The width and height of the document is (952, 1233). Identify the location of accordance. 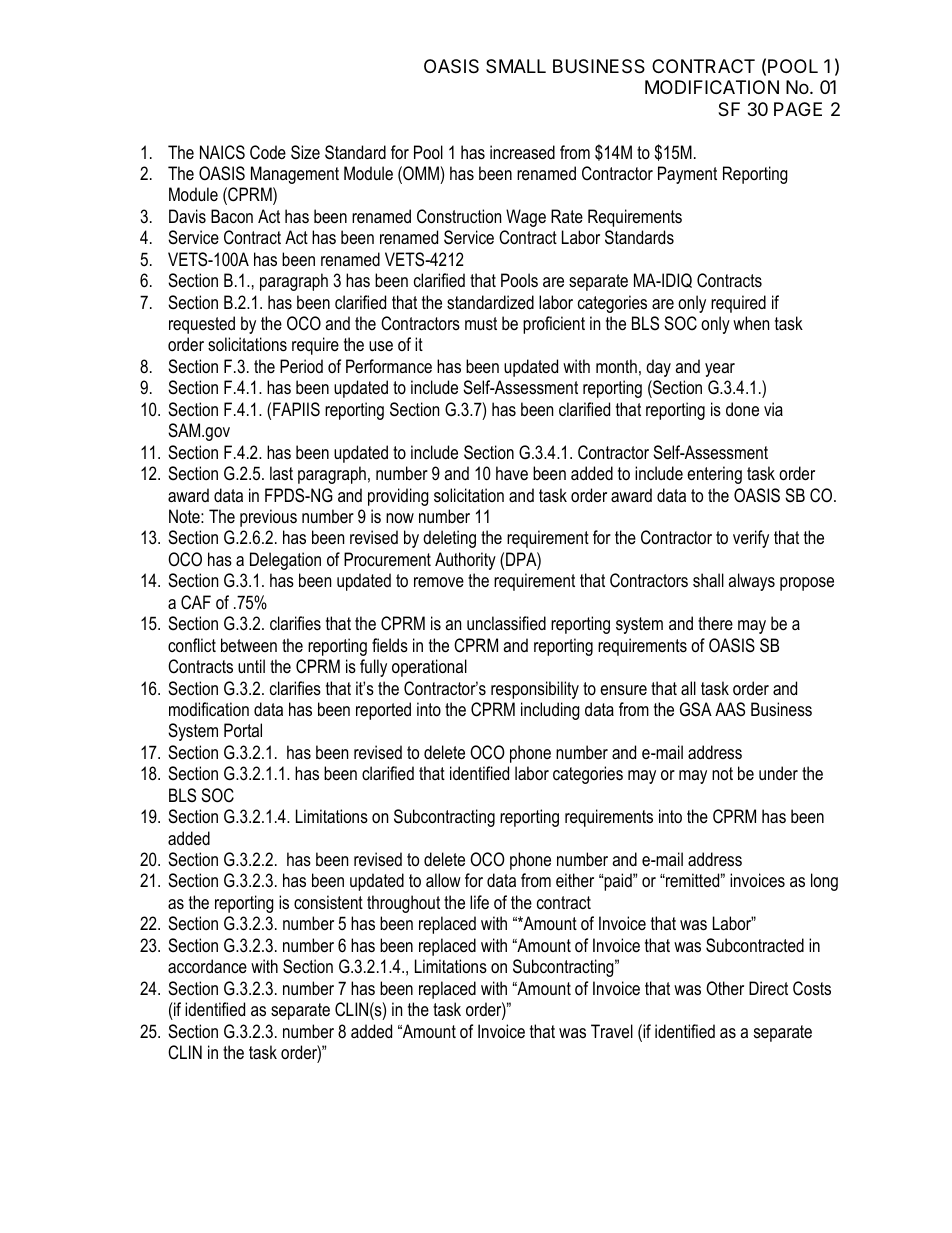
(207, 966).
